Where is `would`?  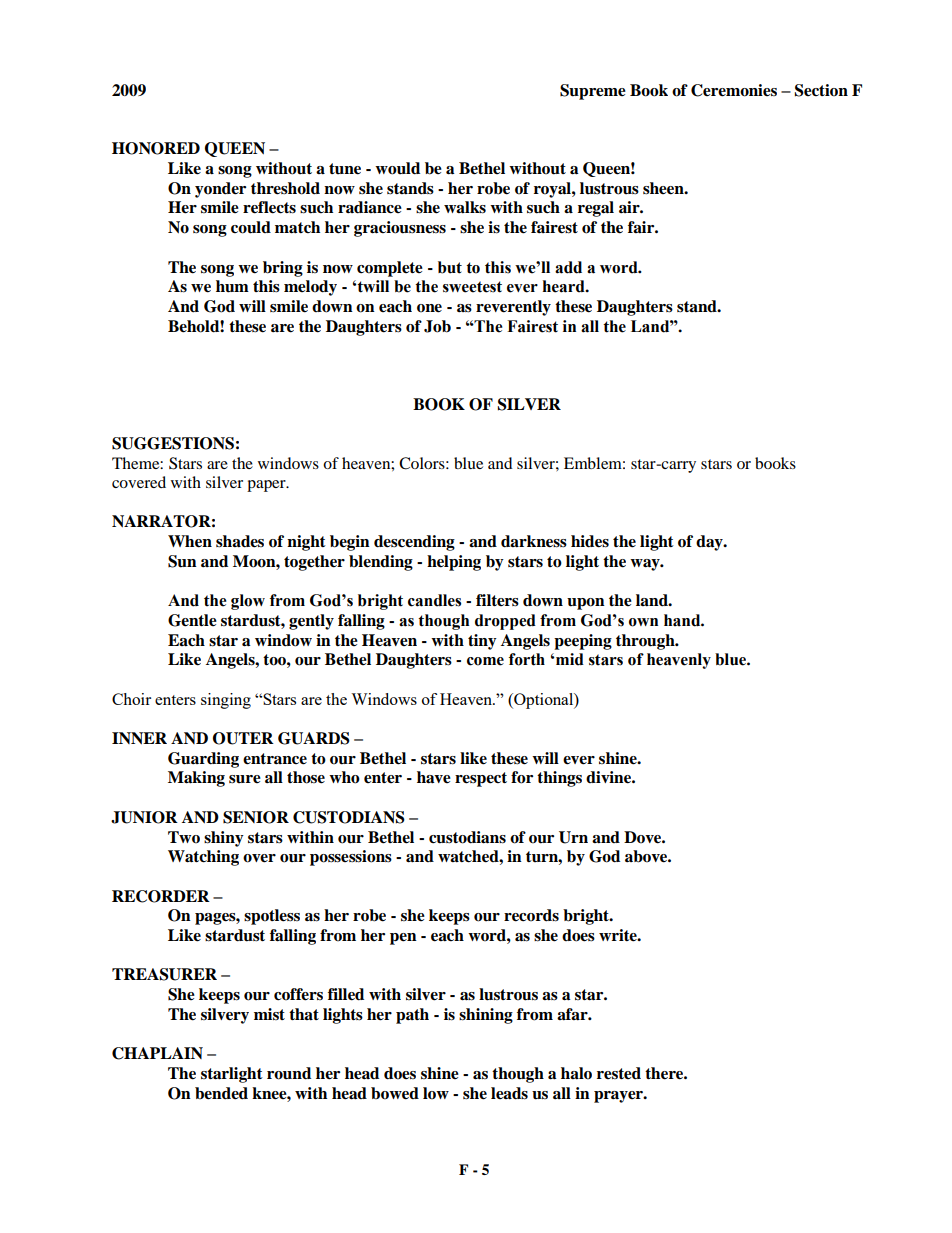 would is located at coordinates (397, 168).
